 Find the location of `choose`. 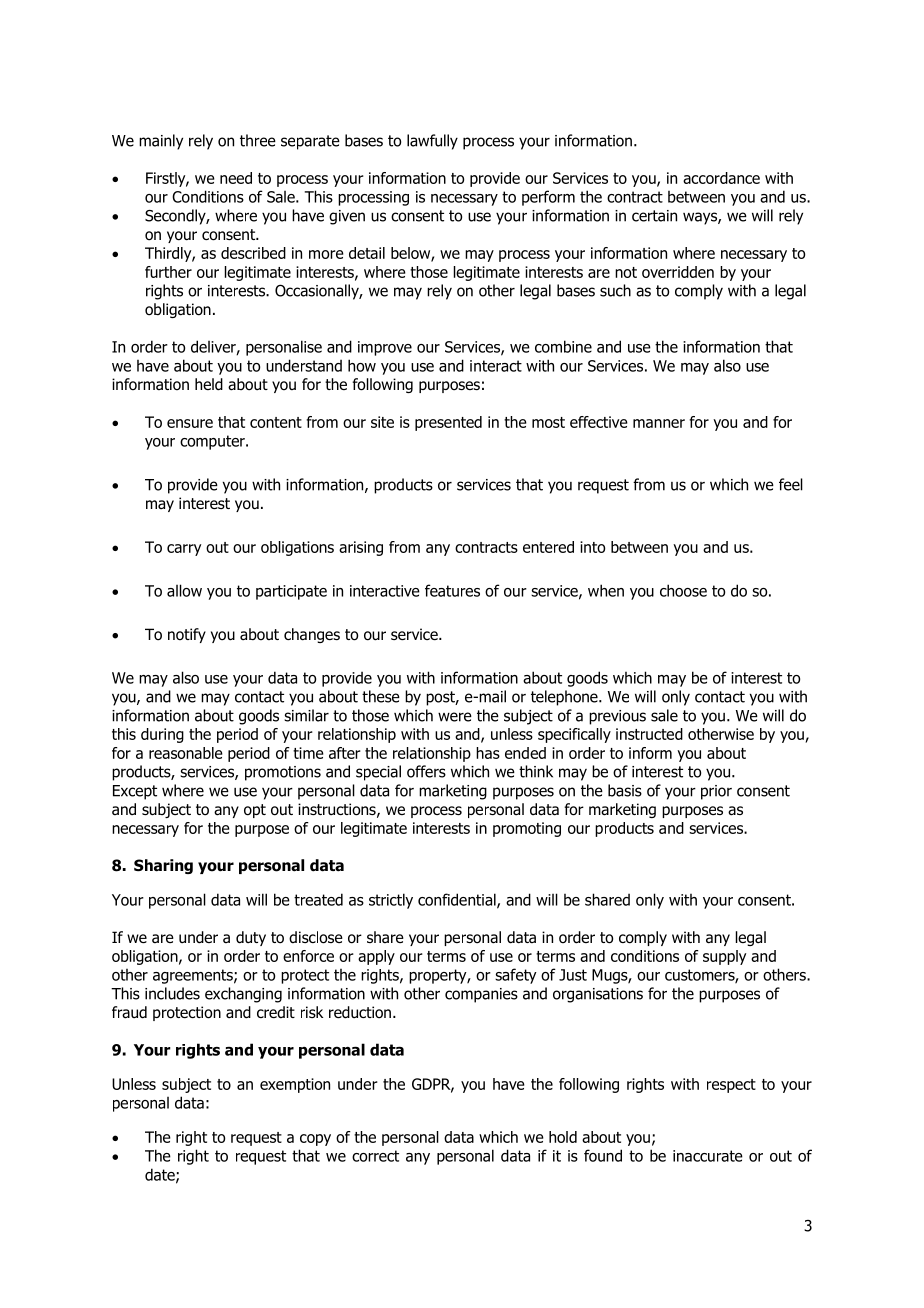

choose is located at coordinates (683, 590).
